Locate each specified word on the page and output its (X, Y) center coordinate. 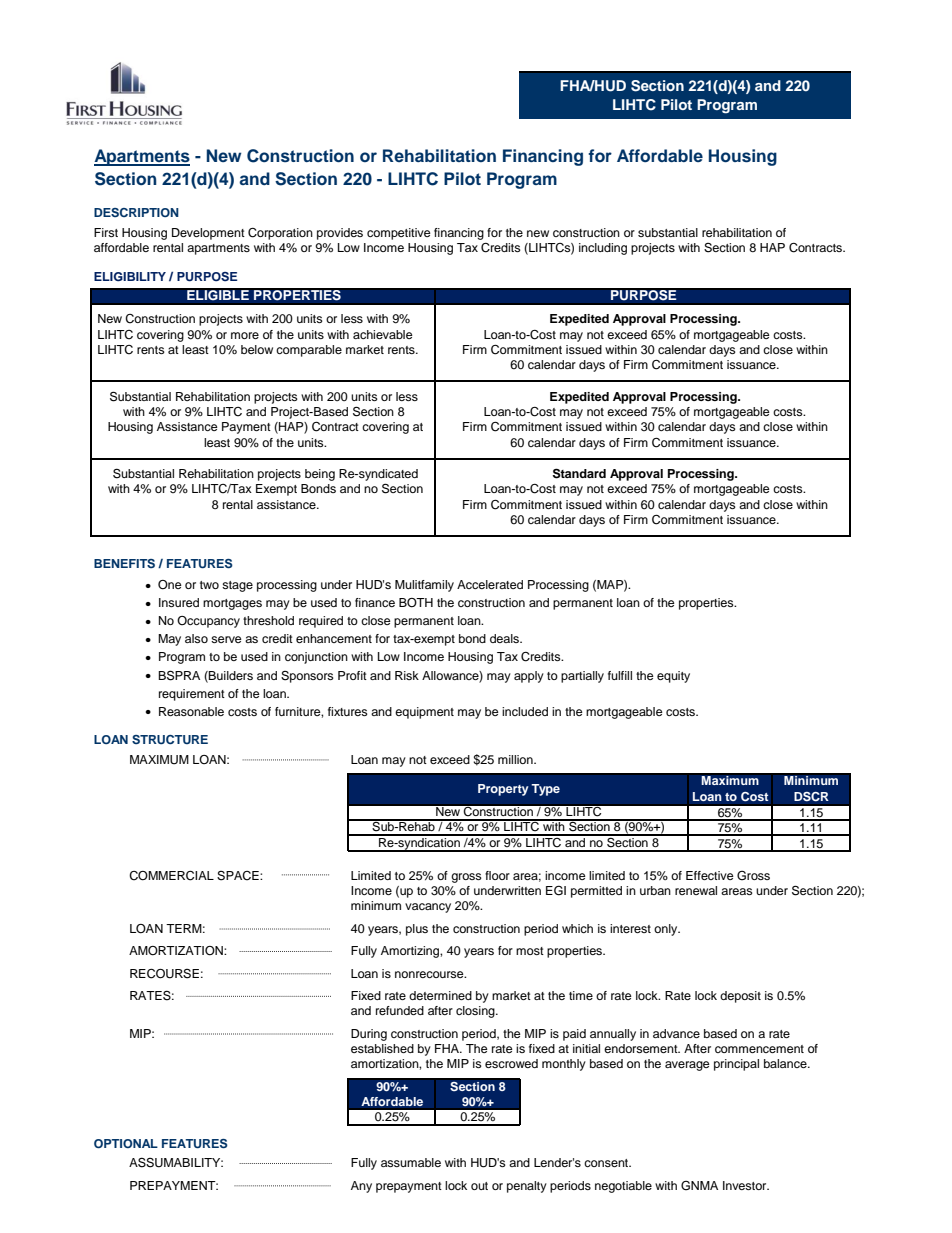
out (479, 1186)
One (170, 585)
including (603, 249)
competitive (399, 234)
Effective (710, 875)
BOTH (416, 603)
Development (208, 234)
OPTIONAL (126, 1143)
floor (497, 875)
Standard (579, 473)
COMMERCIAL (171, 876)
